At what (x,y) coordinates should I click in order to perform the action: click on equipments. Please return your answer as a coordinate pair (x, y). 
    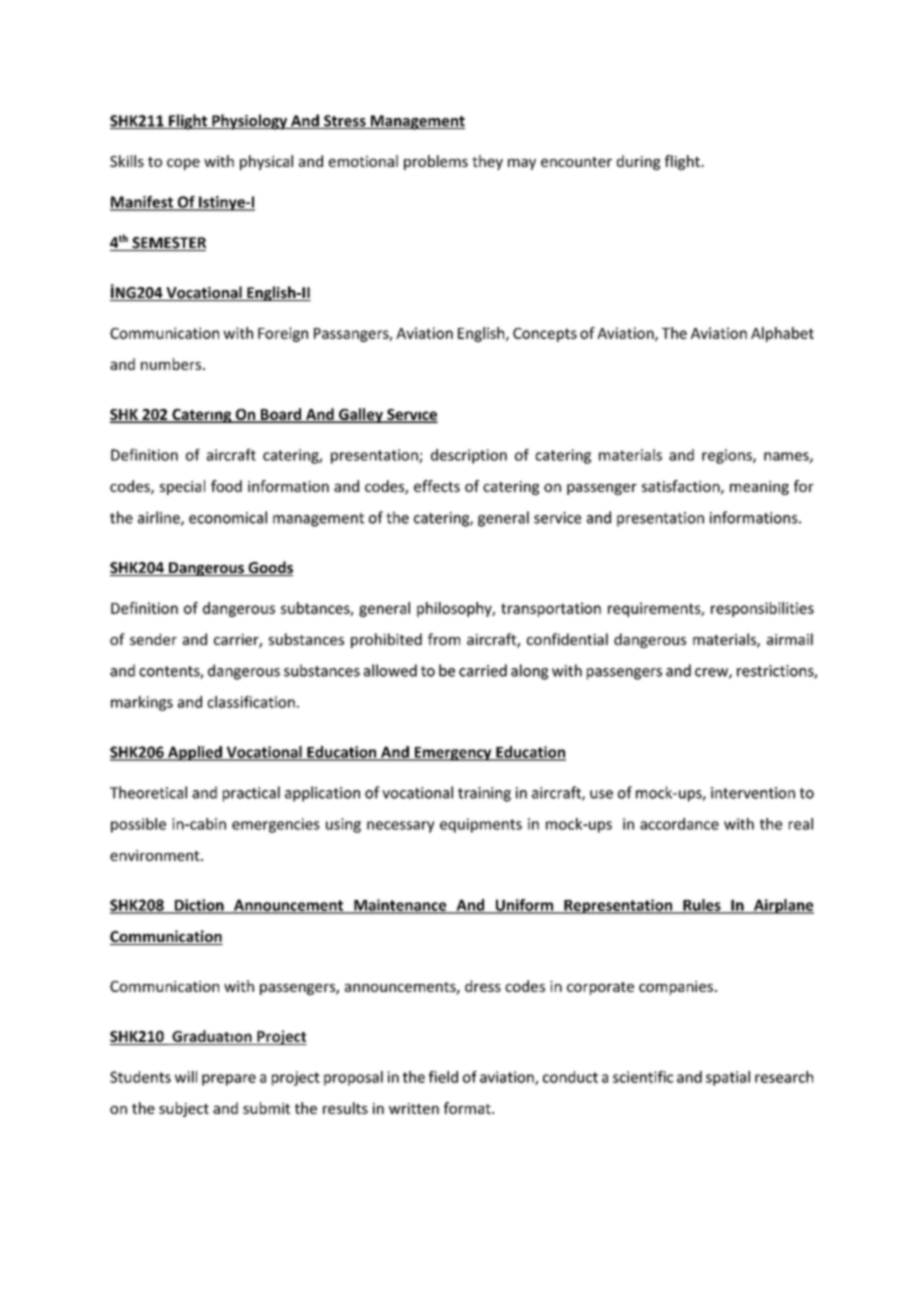
    Looking at the image, I should click on (481, 825).
